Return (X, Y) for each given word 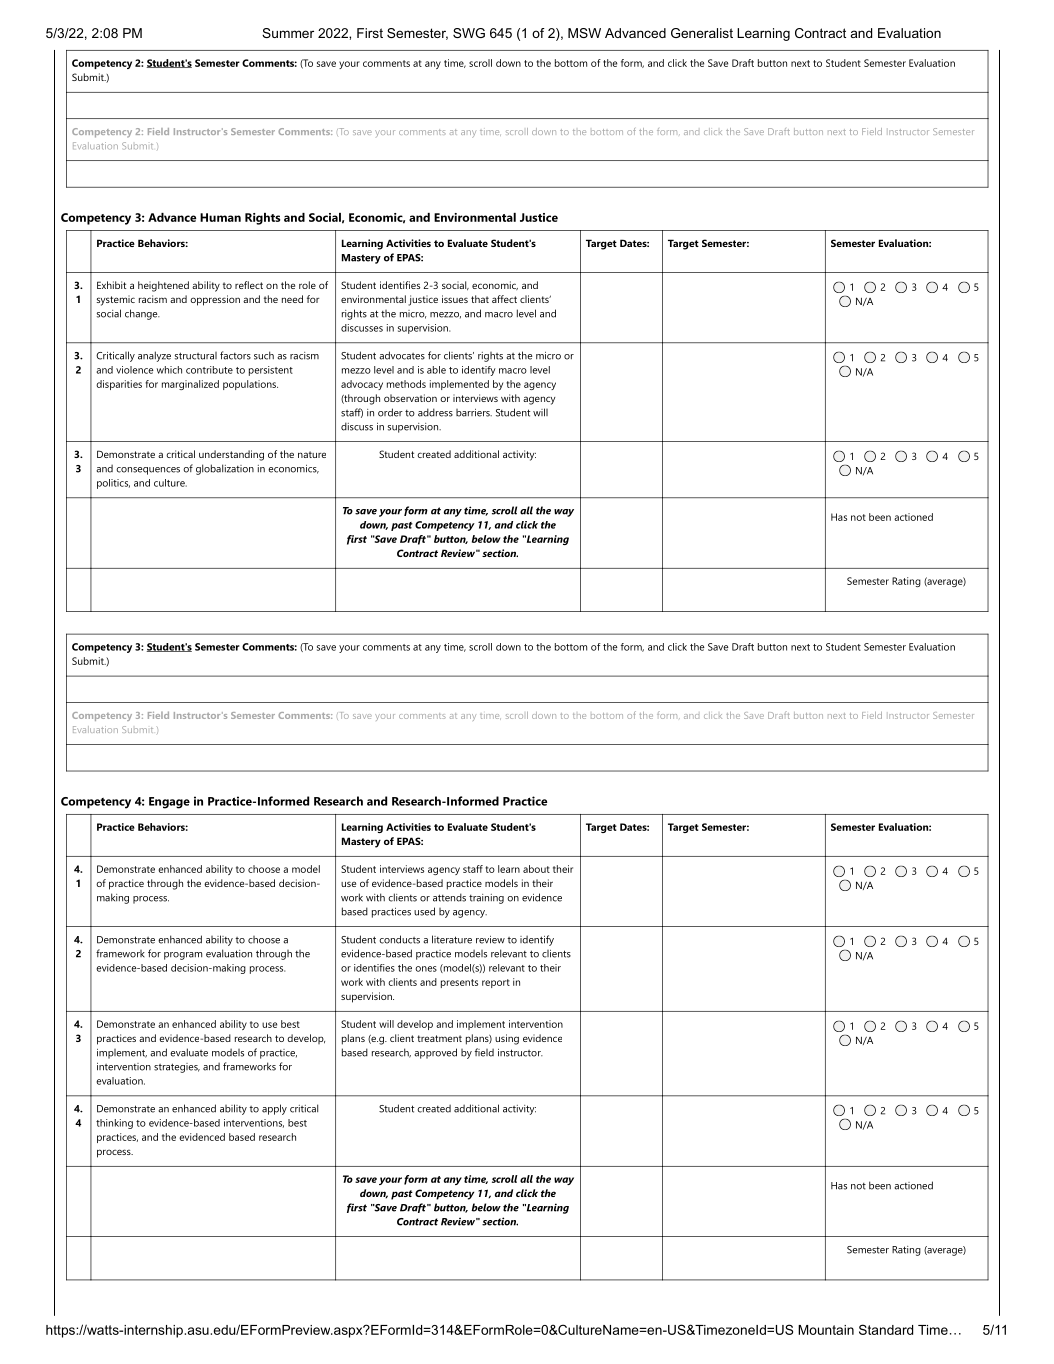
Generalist (702, 33)
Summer (288, 33)
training (486, 899)
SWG (469, 33)
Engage (169, 803)
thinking (114, 1124)
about (536, 869)
